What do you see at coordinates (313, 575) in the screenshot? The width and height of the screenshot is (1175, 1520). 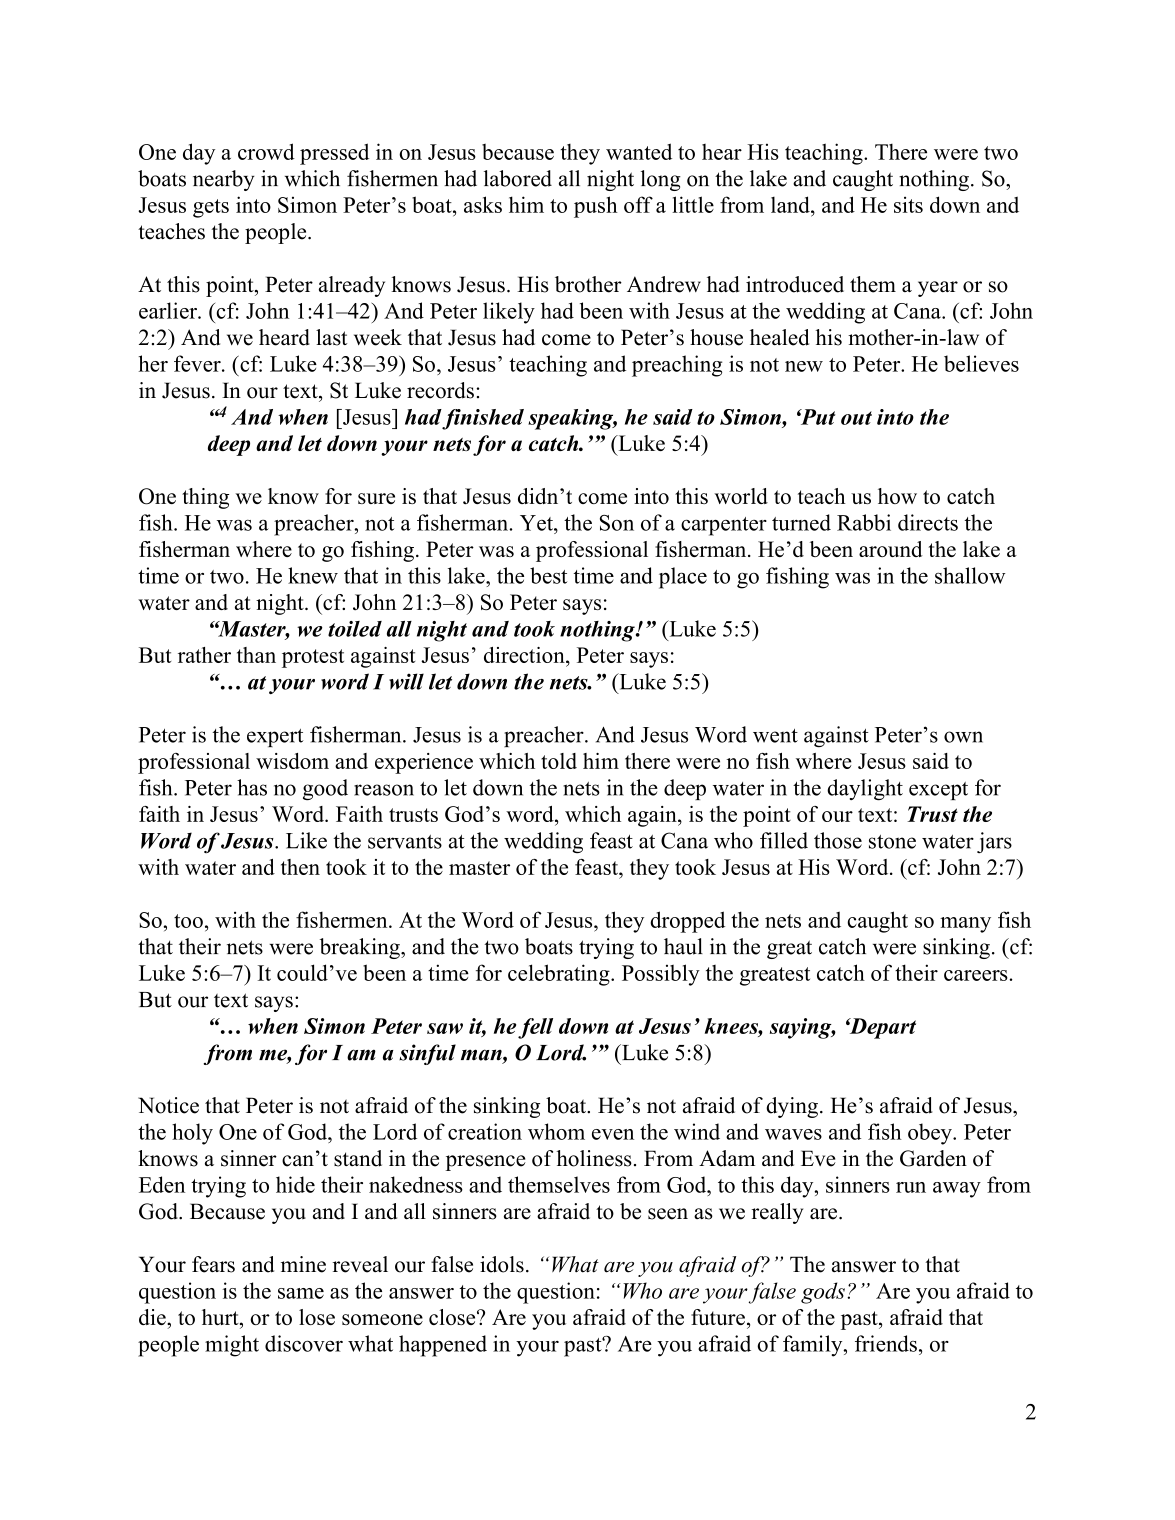 I see `knew` at bounding box center [313, 575].
